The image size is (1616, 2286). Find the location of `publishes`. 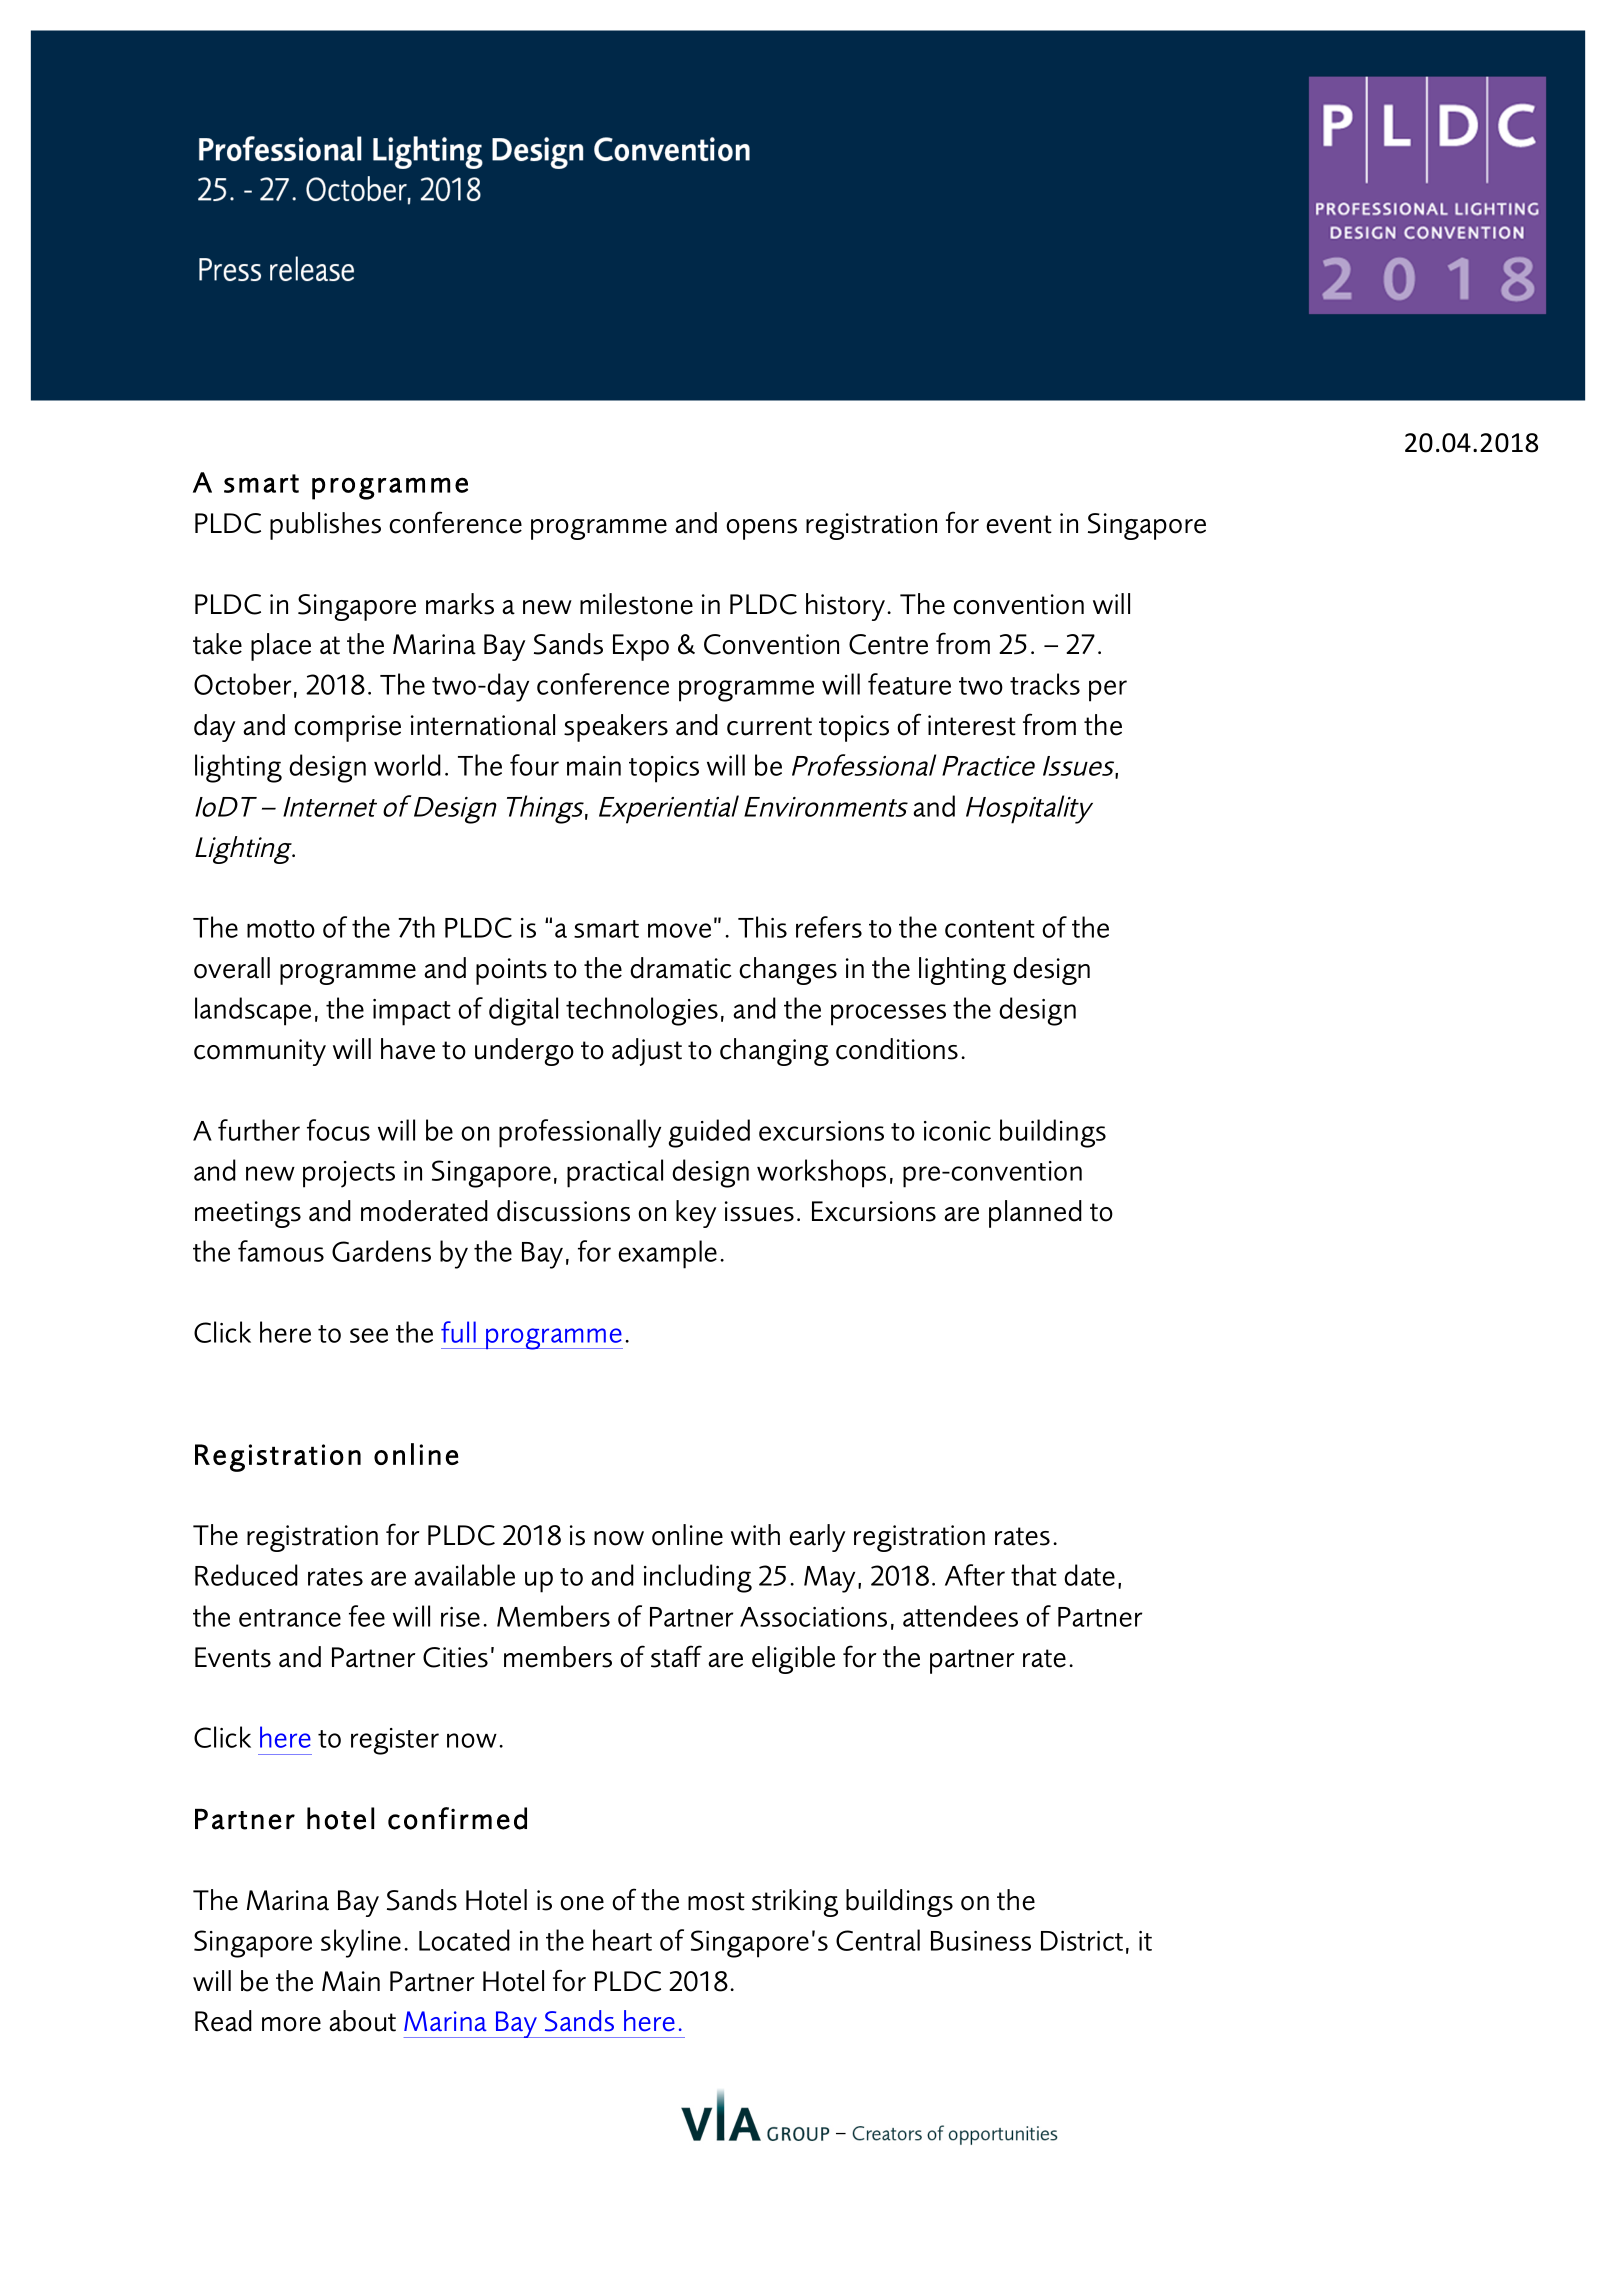

publishes is located at coordinates (325, 526).
